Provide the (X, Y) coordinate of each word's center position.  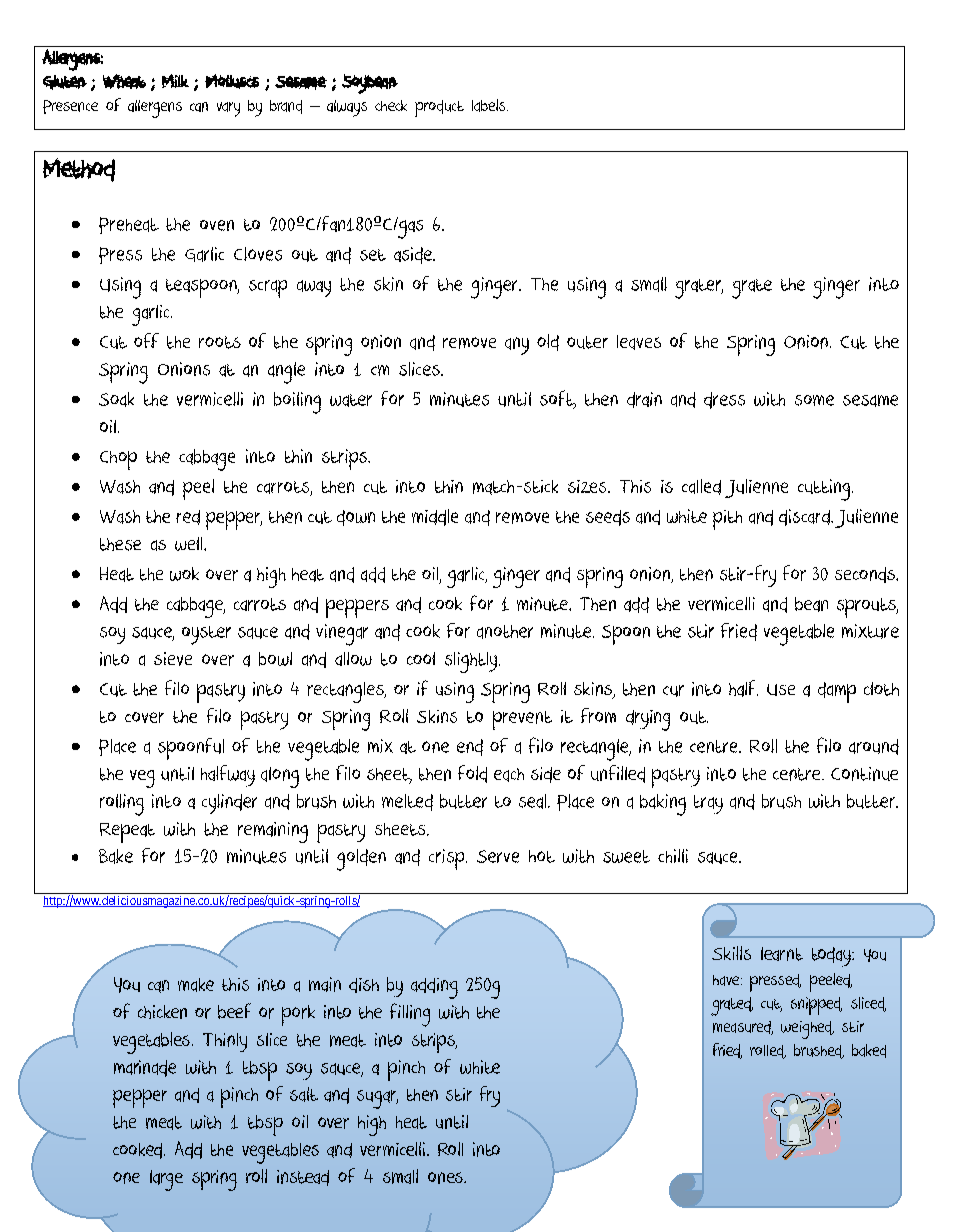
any (517, 346)
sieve (173, 659)
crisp (448, 859)
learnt (782, 954)
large (166, 1180)
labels (490, 105)
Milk (175, 81)
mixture (870, 631)
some (814, 400)
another (505, 632)
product (439, 108)
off (146, 340)
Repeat (127, 833)
